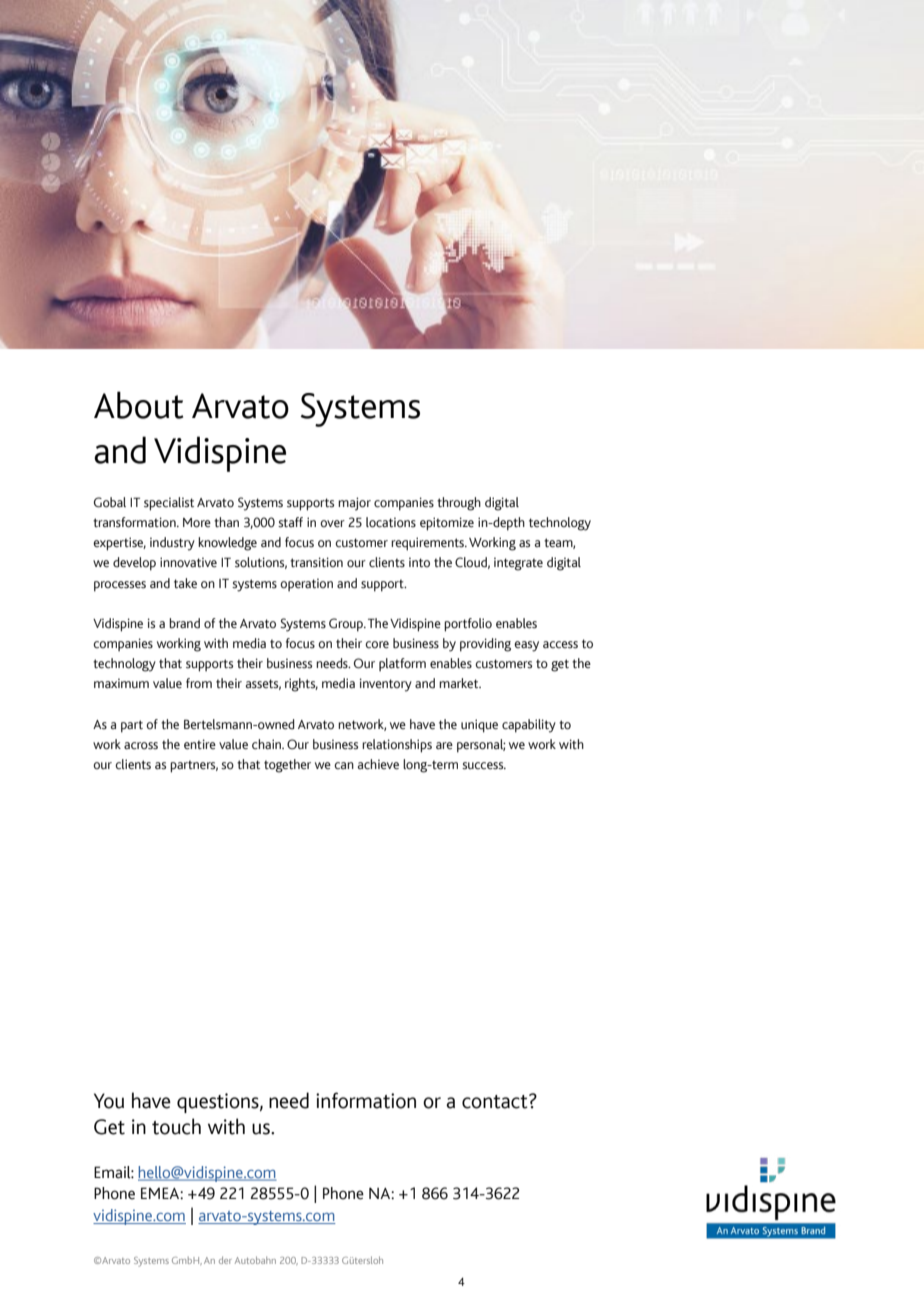  What do you see at coordinates (141, 746) in the image?
I see `across` at bounding box center [141, 746].
